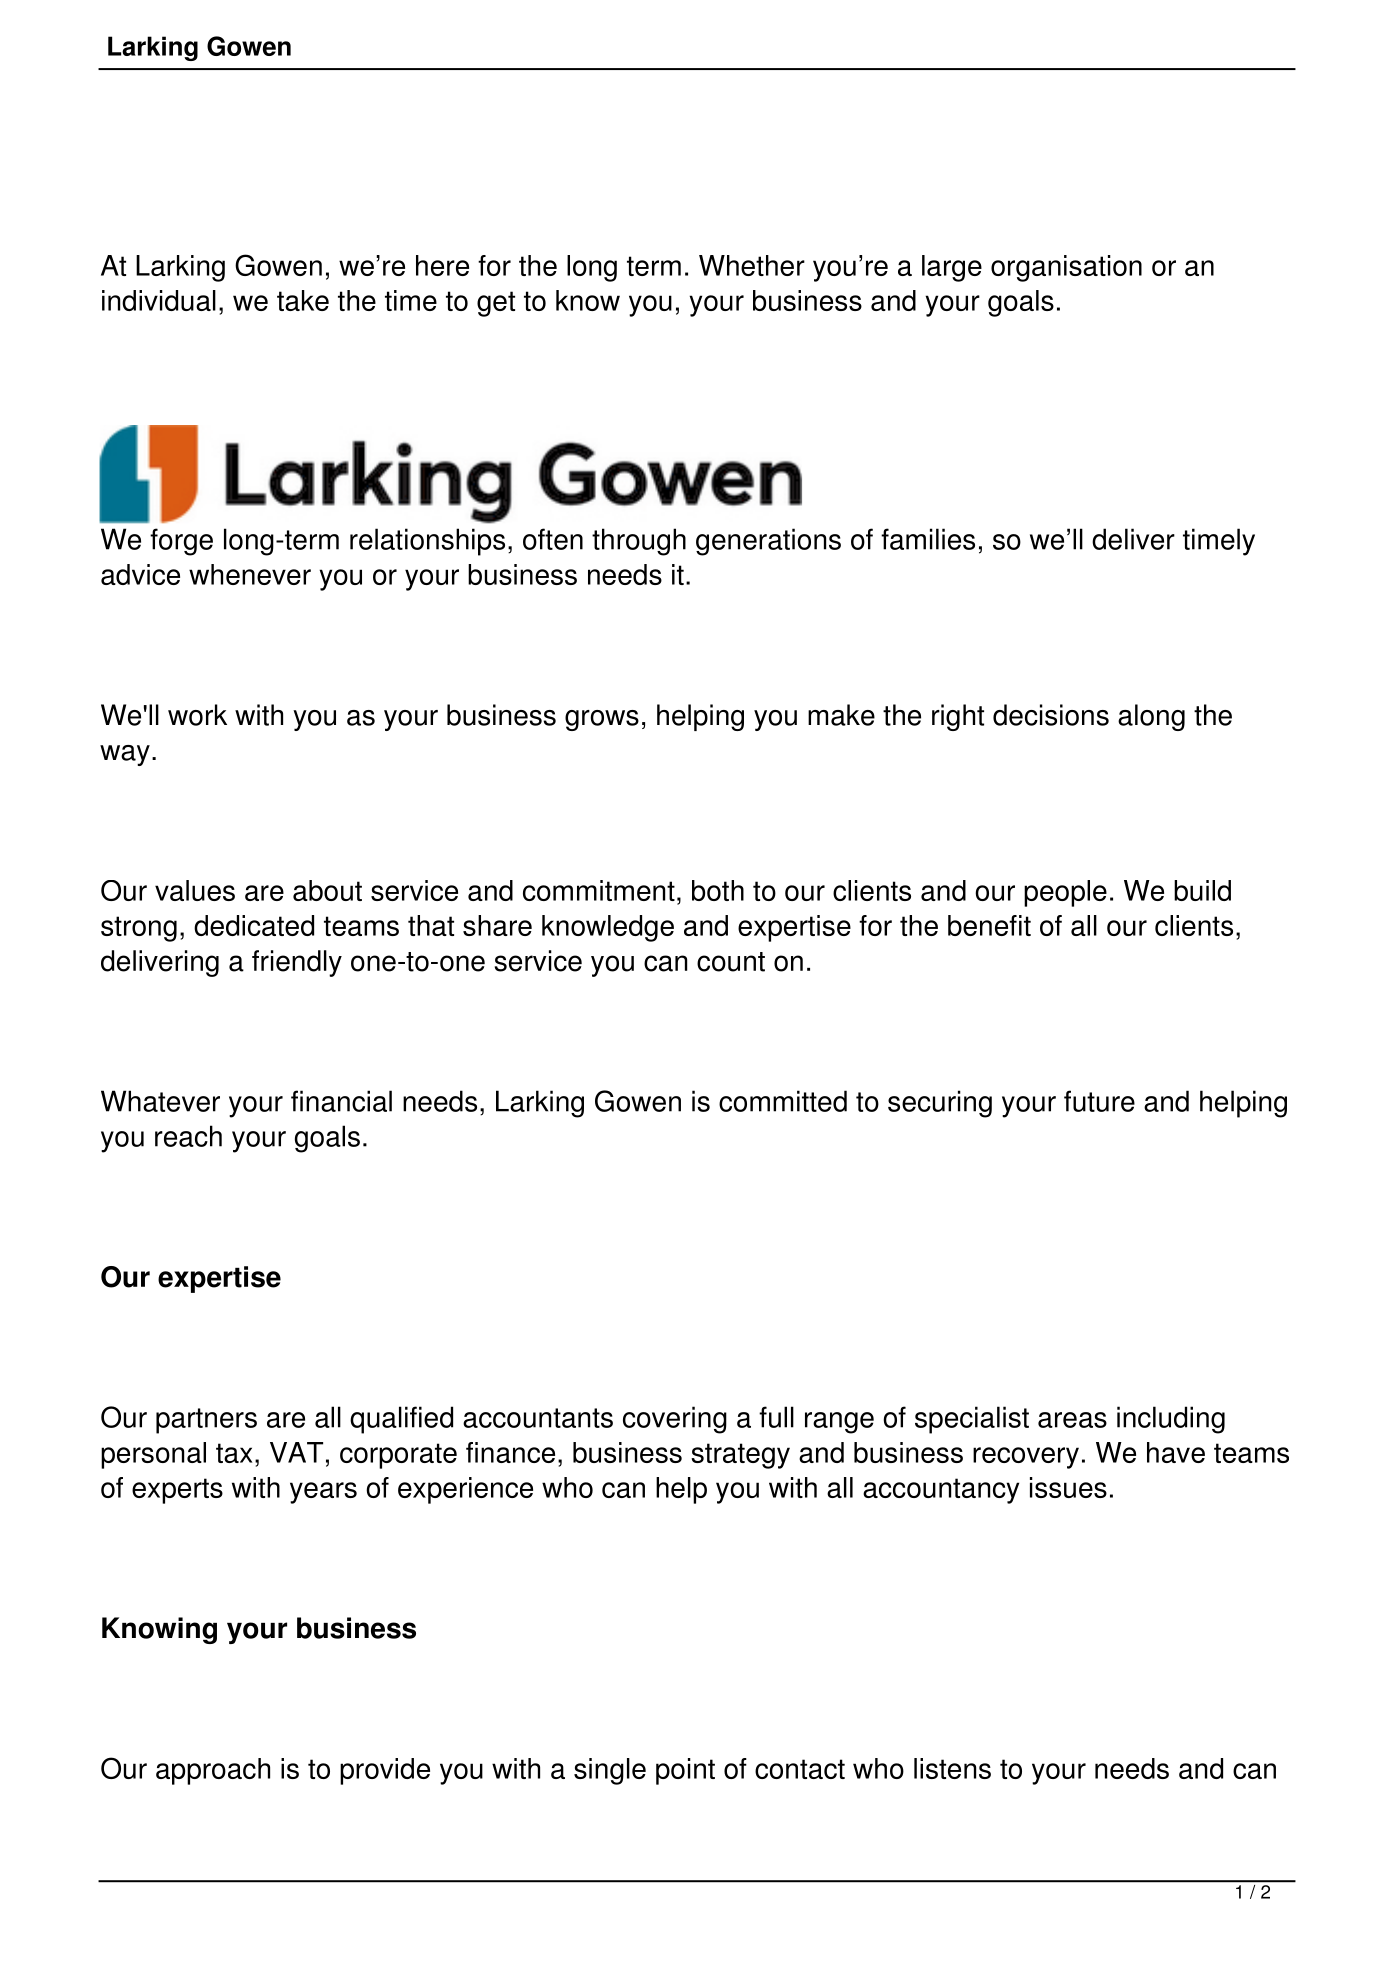  Describe the element at coordinates (303, 300) in the screenshot. I see `take` at that location.
